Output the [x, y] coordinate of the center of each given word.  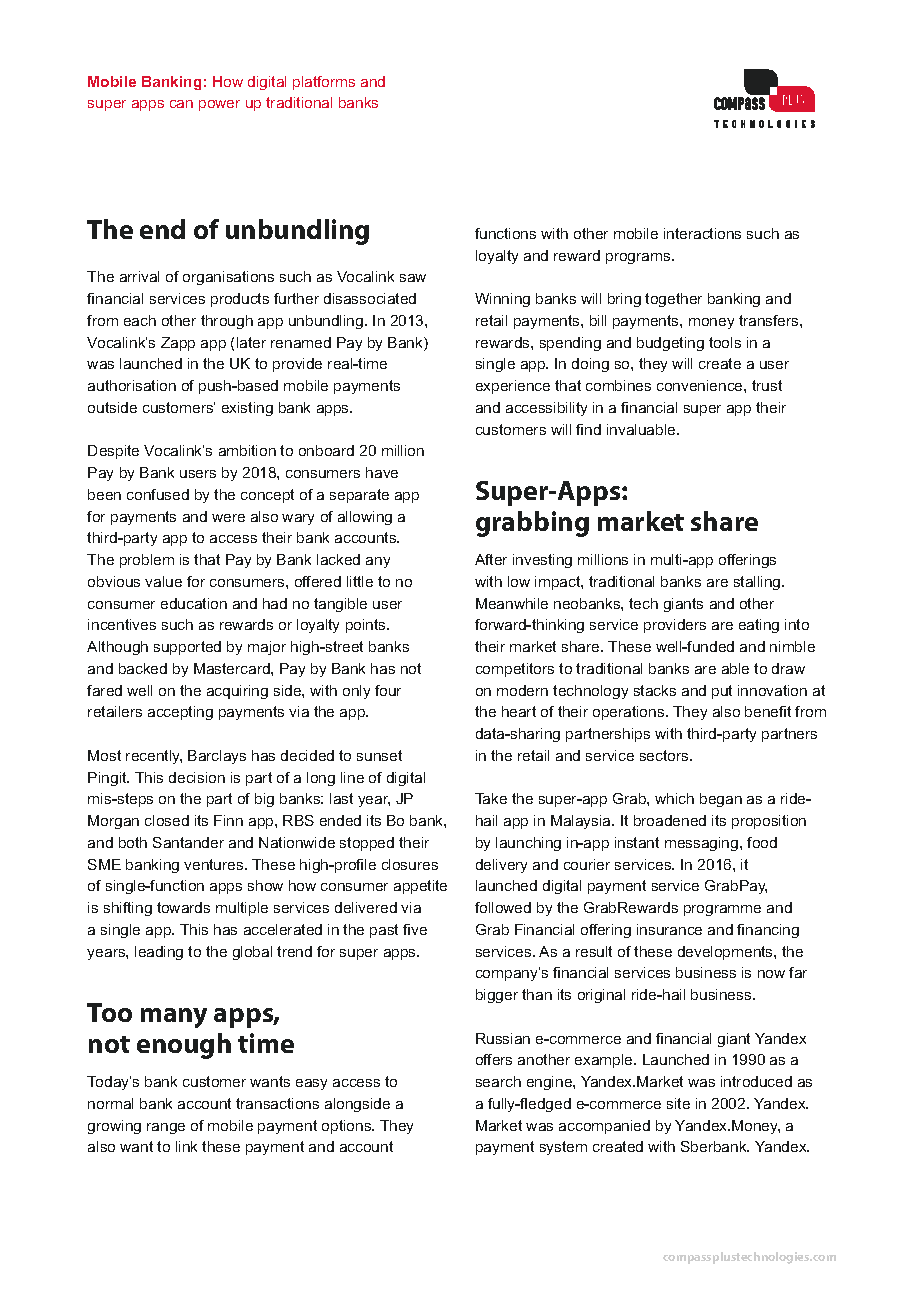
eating [759, 626]
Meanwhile [512, 603]
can [181, 104]
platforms [324, 83]
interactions [702, 233]
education [194, 603]
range [166, 1128]
